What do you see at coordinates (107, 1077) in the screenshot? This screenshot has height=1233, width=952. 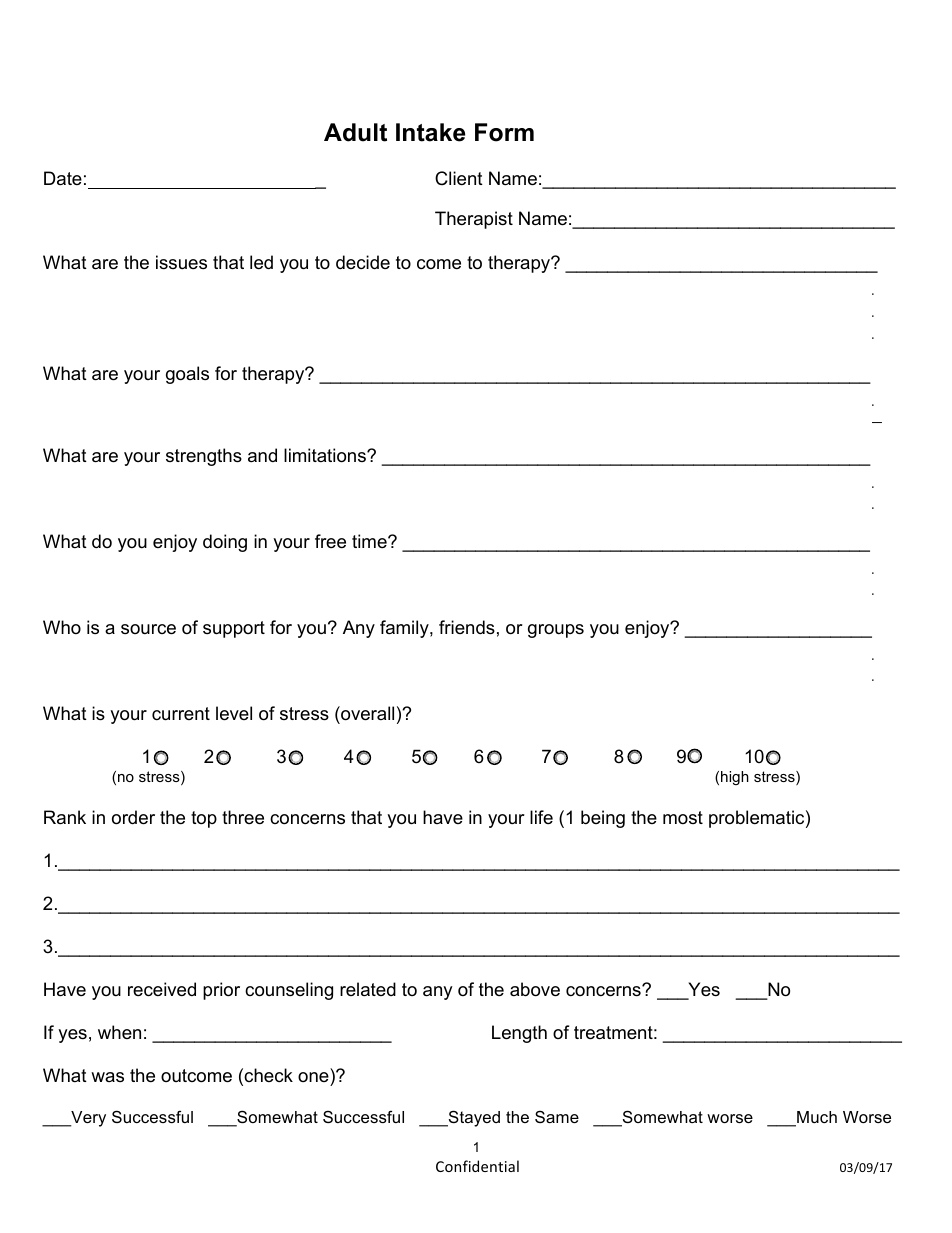 I see `was` at bounding box center [107, 1077].
